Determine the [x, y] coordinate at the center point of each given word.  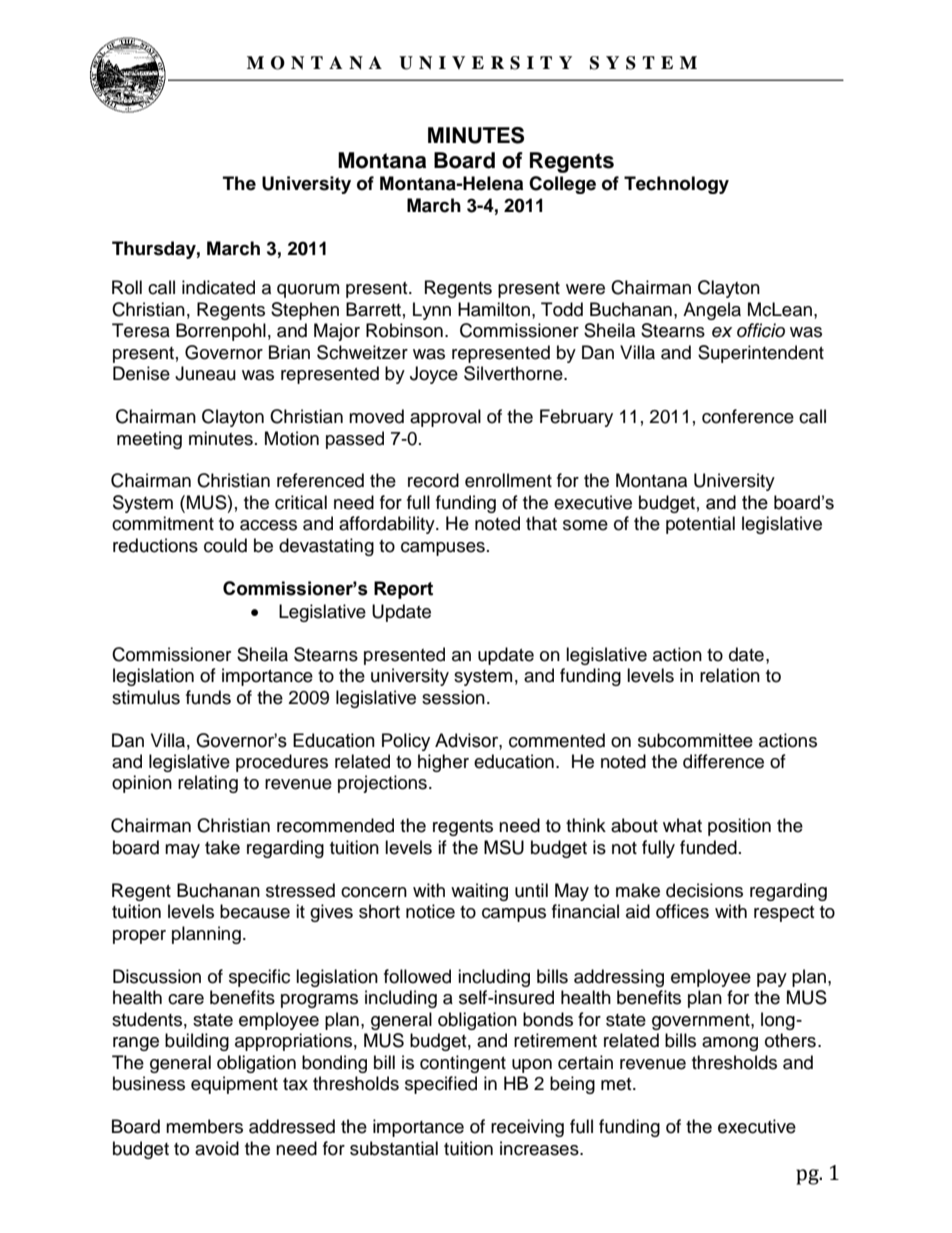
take [222, 847]
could [225, 545]
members [204, 1126]
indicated [218, 287]
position [739, 827]
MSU [504, 847]
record [433, 480]
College [562, 185]
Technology [676, 185]
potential [700, 525]
